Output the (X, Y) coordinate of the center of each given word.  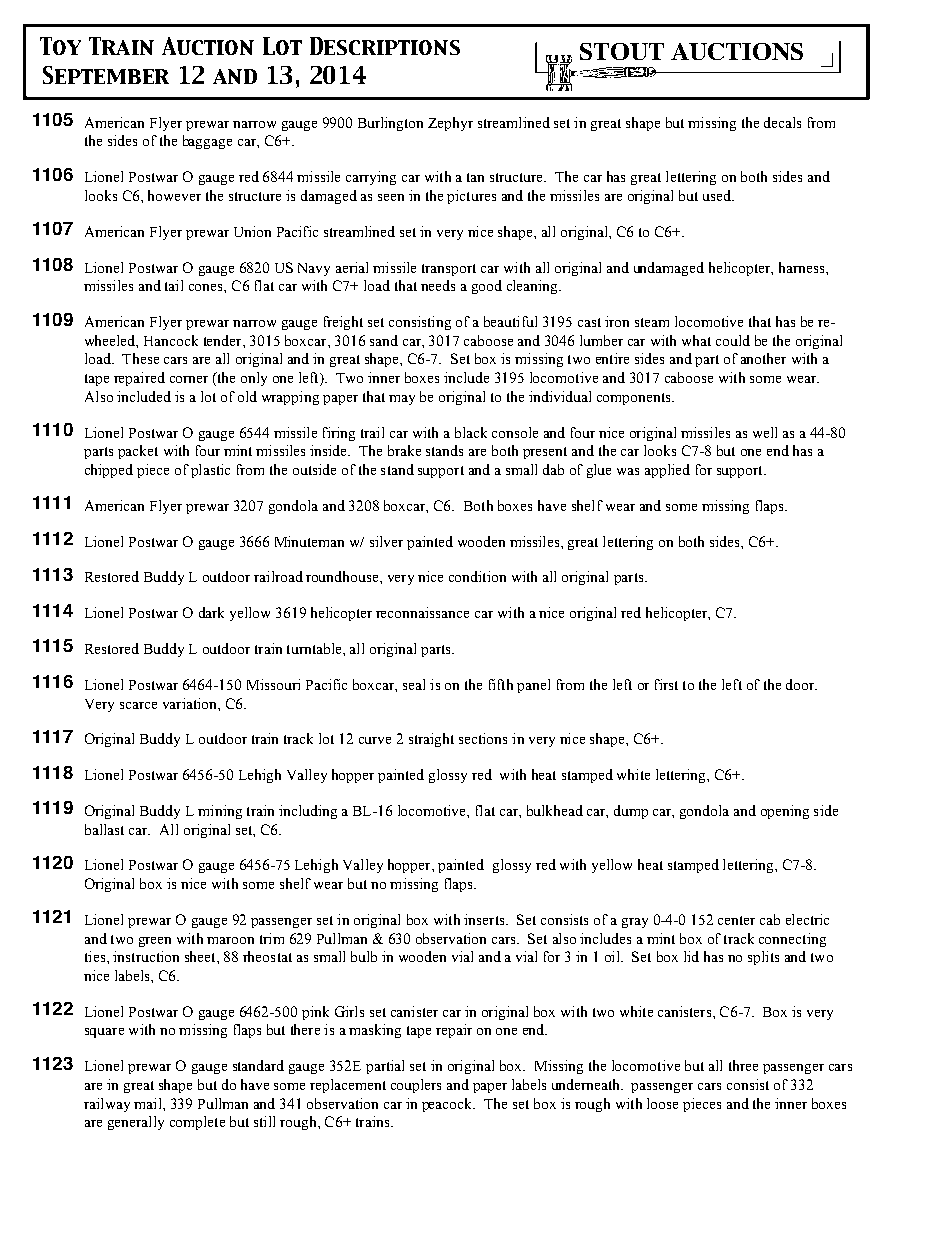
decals (782, 122)
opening (785, 812)
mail (149, 1103)
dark (211, 612)
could (733, 340)
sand (384, 340)
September (106, 75)
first (666, 684)
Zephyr (450, 124)
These (140, 358)
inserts (485, 919)
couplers (416, 1086)
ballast (104, 829)
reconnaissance (422, 612)
